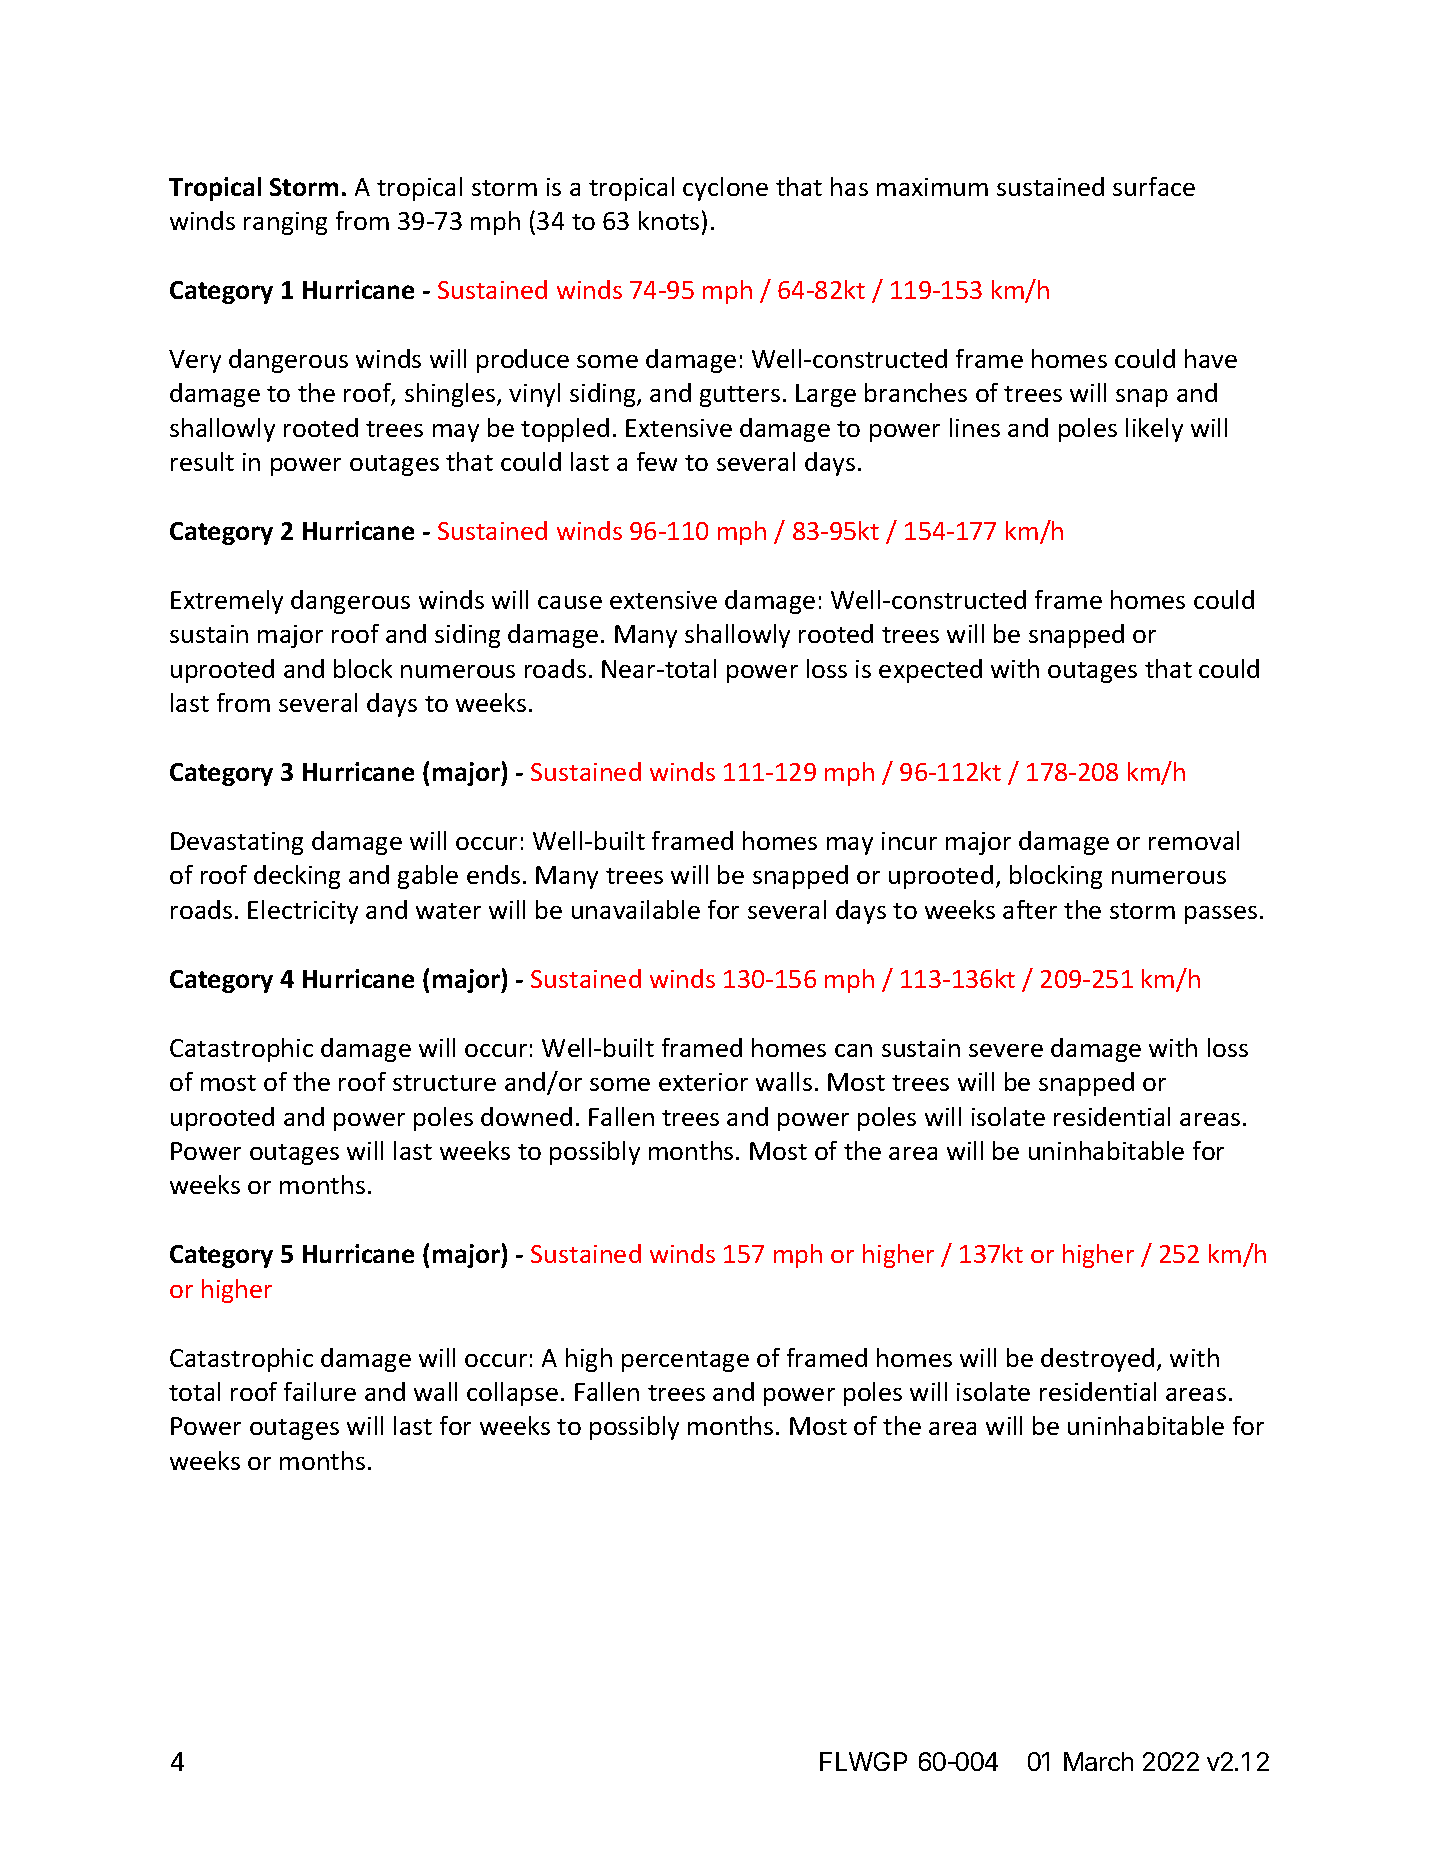 The image size is (1439, 1862). What do you see at coordinates (1097, 1360) in the document?
I see `destroyed` at bounding box center [1097, 1360].
